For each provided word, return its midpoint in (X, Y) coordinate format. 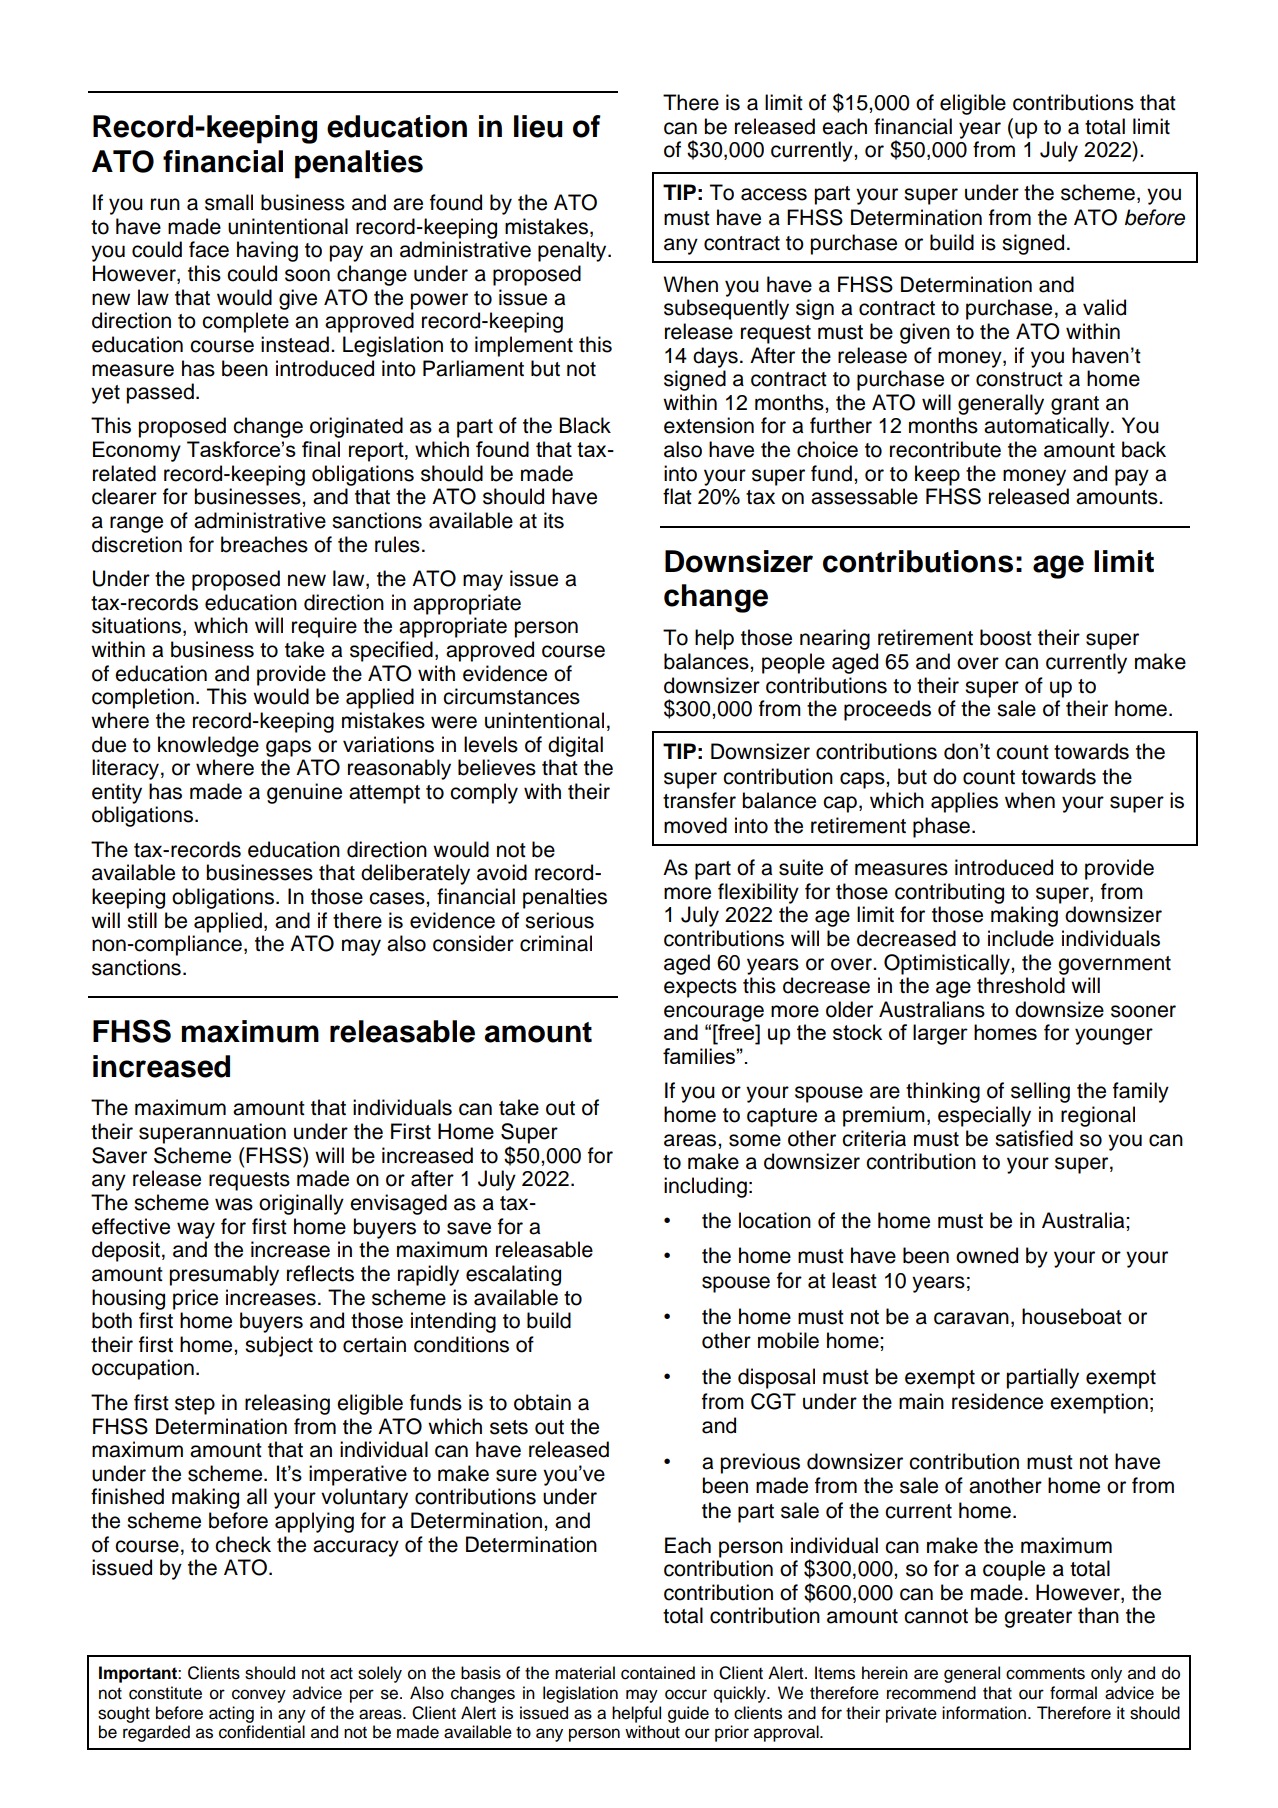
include (1021, 938)
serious (559, 920)
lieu (538, 126)
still (142, 920)
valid (1104, 307)
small (229, 202)
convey (259, 1696)
